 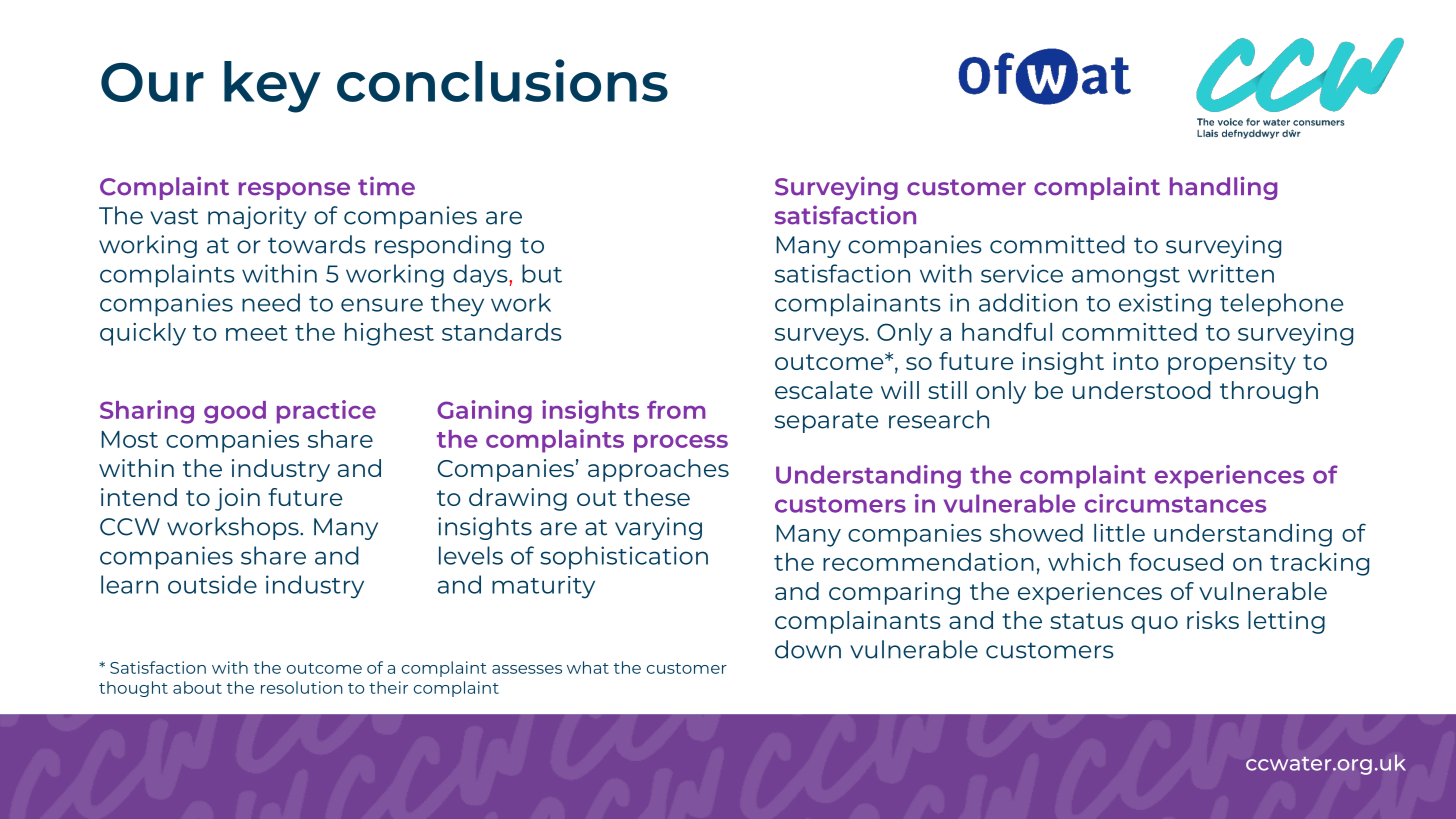 What do you see at coordinates (302, 687) in the screenshot?
I see `resolution` at bounding box center [302, 687].
